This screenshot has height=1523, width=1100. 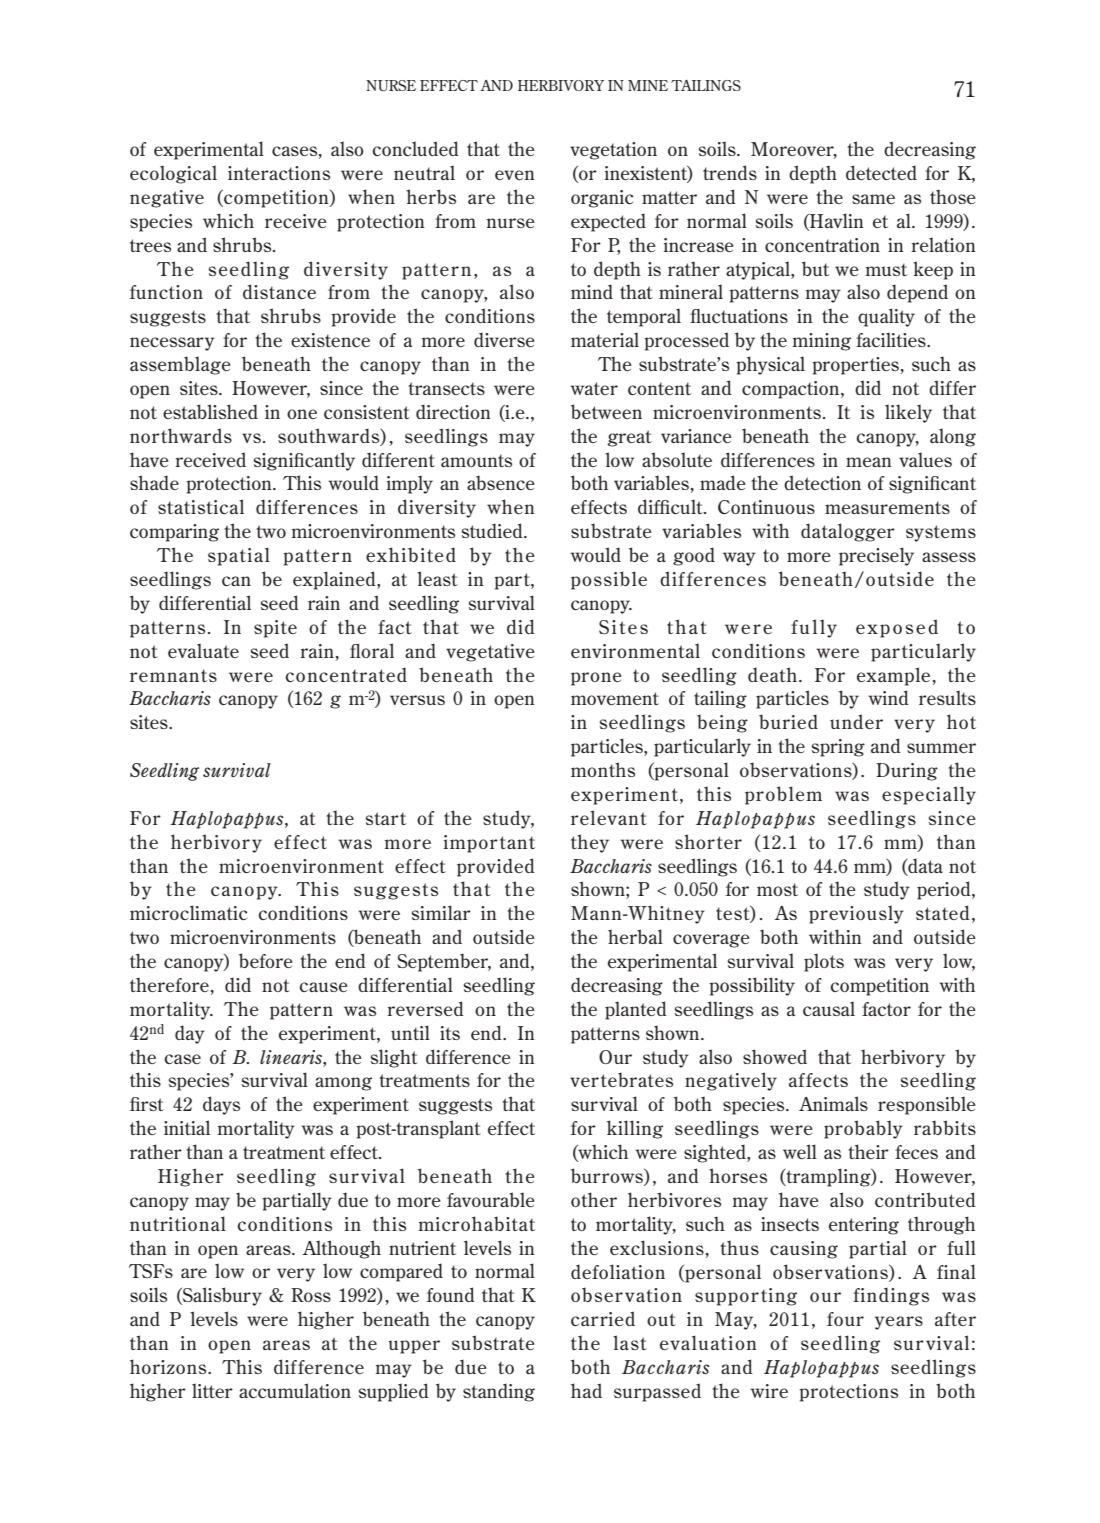 What do you see at coordinates (893, 676) in the screenshot?
I see `example` at bounding box center [893, 676].
